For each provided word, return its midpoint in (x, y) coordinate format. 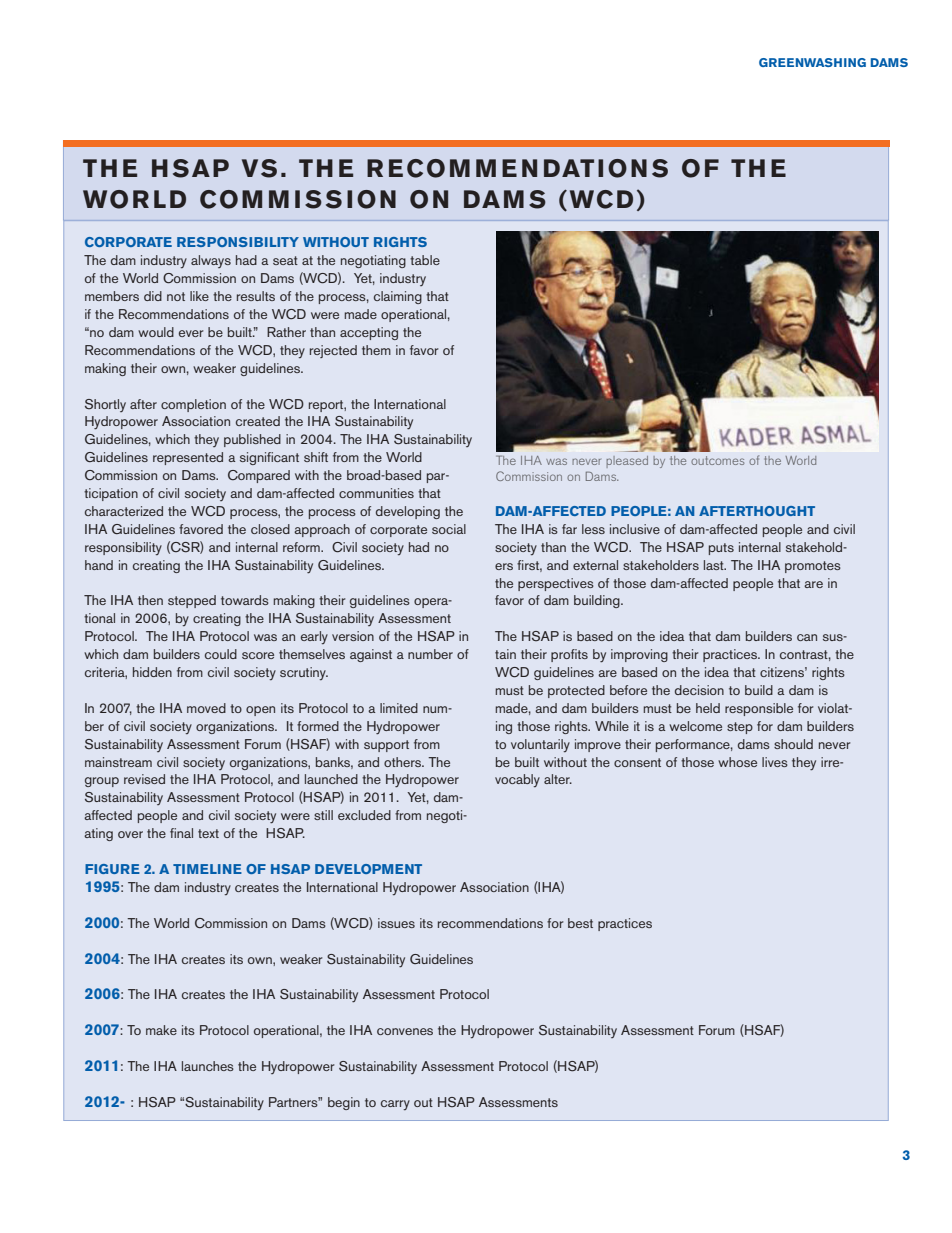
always (211, 261)
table (425, 260)
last (715, 565)
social (449, 529)
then (150, 600)
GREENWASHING (812, 62)
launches (208, 1066)
